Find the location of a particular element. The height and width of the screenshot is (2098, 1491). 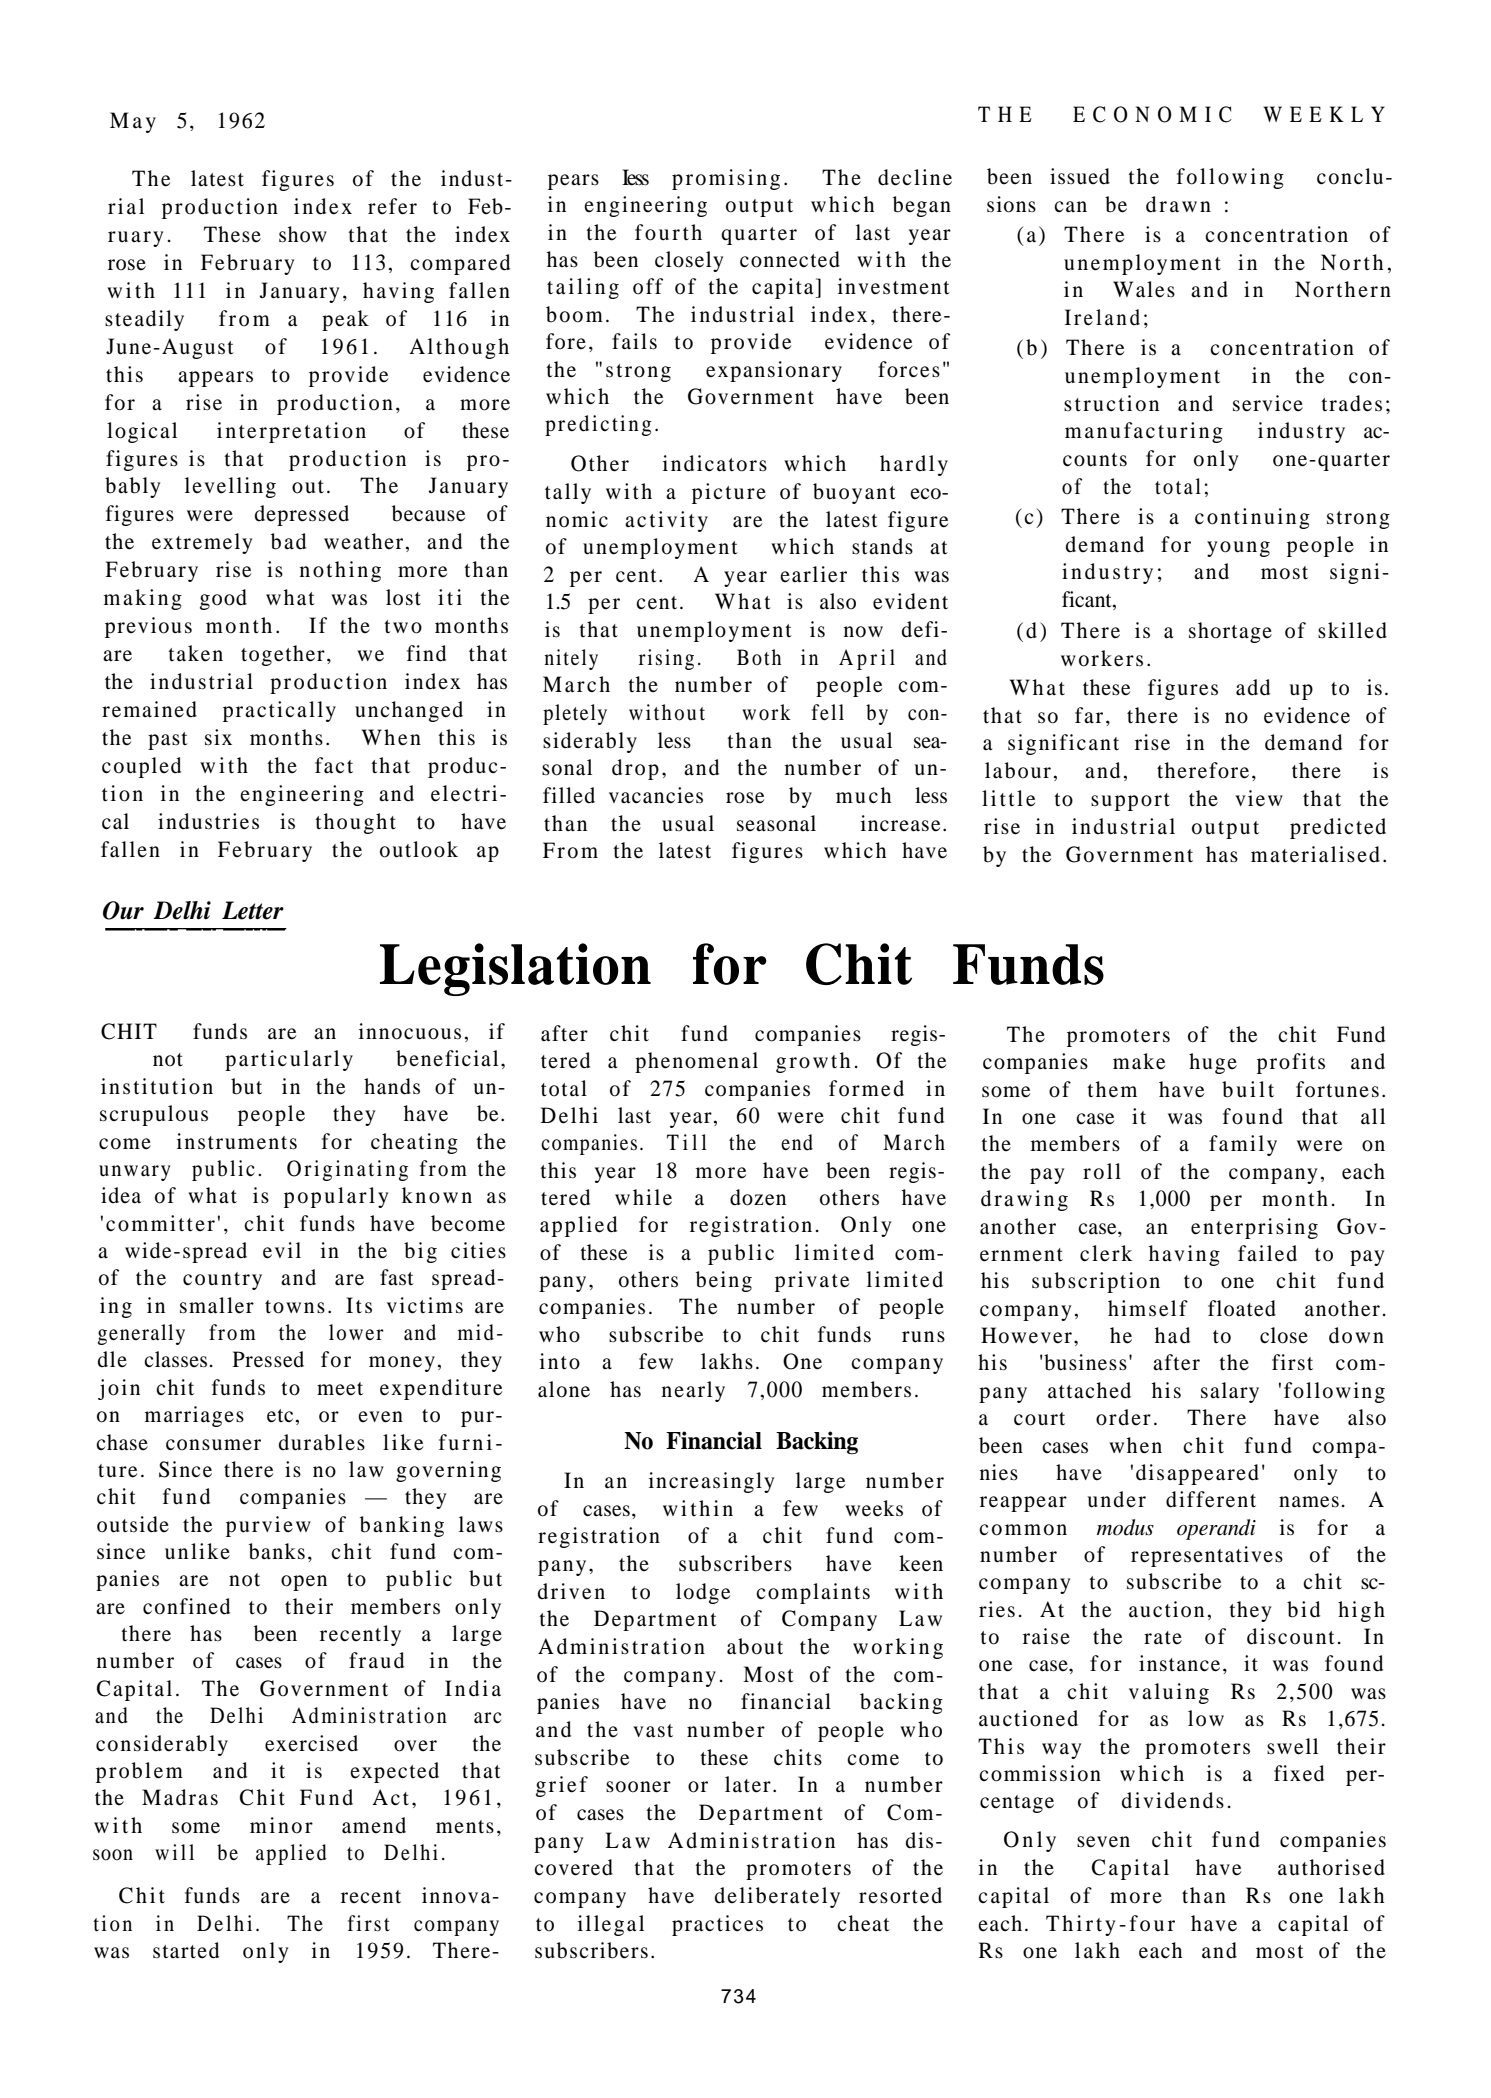

show is located at coordinates (303, 234).
